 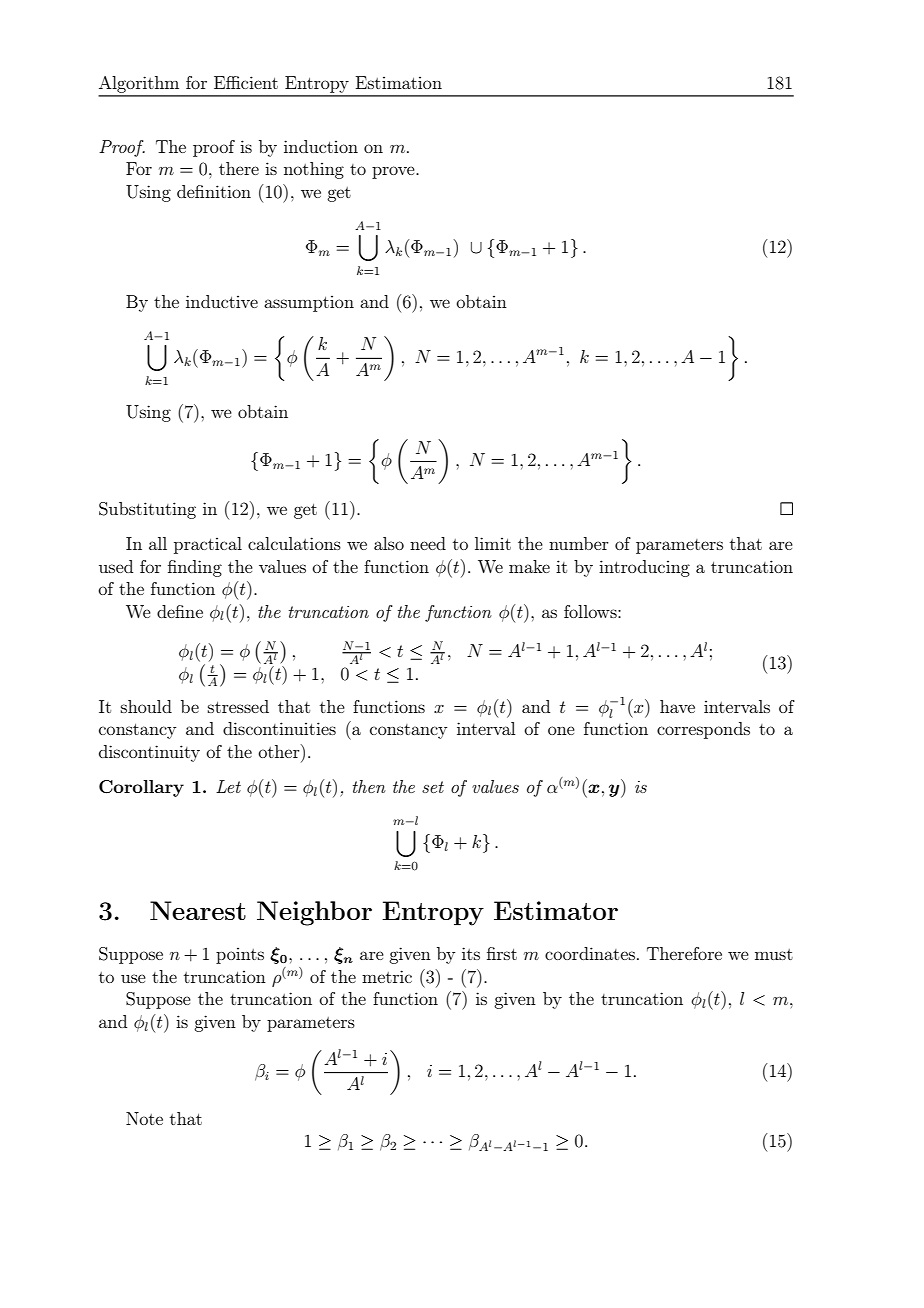 What do you see at coordinates (180, 611) in the screenshot?
I see `define` at bounding box center [180, 611].
